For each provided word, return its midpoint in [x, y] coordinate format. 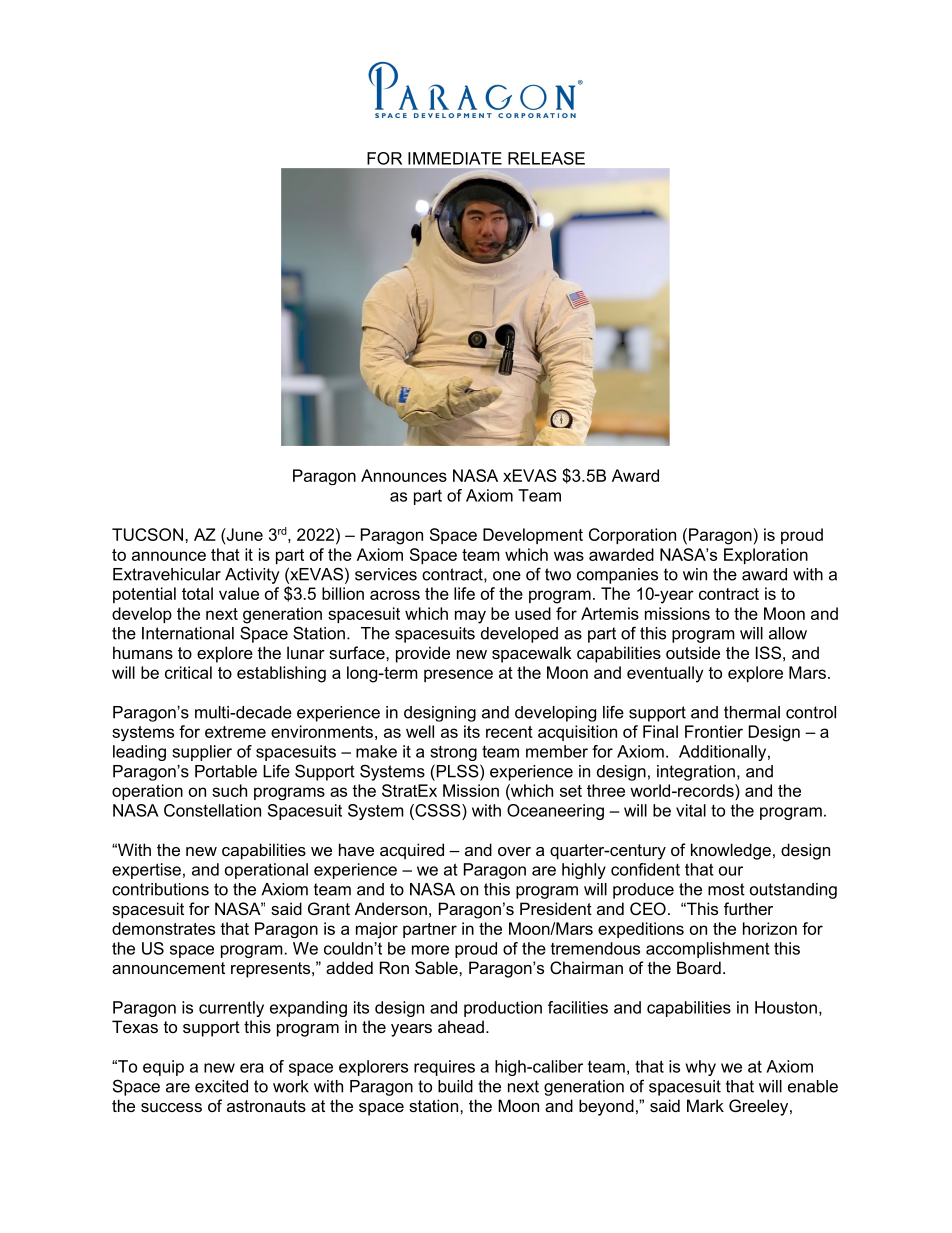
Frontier [714, 731]
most [726, 889]
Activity [252, 576]
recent [509, 732]
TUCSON [147, 534]
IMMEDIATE [455, 158]
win [695, 574]
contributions [160, 889]
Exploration [766, 556]
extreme [235, 732]
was [569, 556]
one [507, 576]
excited [221, 1086]
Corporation [632, 536]
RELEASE [546, 158]
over [514, 851]
